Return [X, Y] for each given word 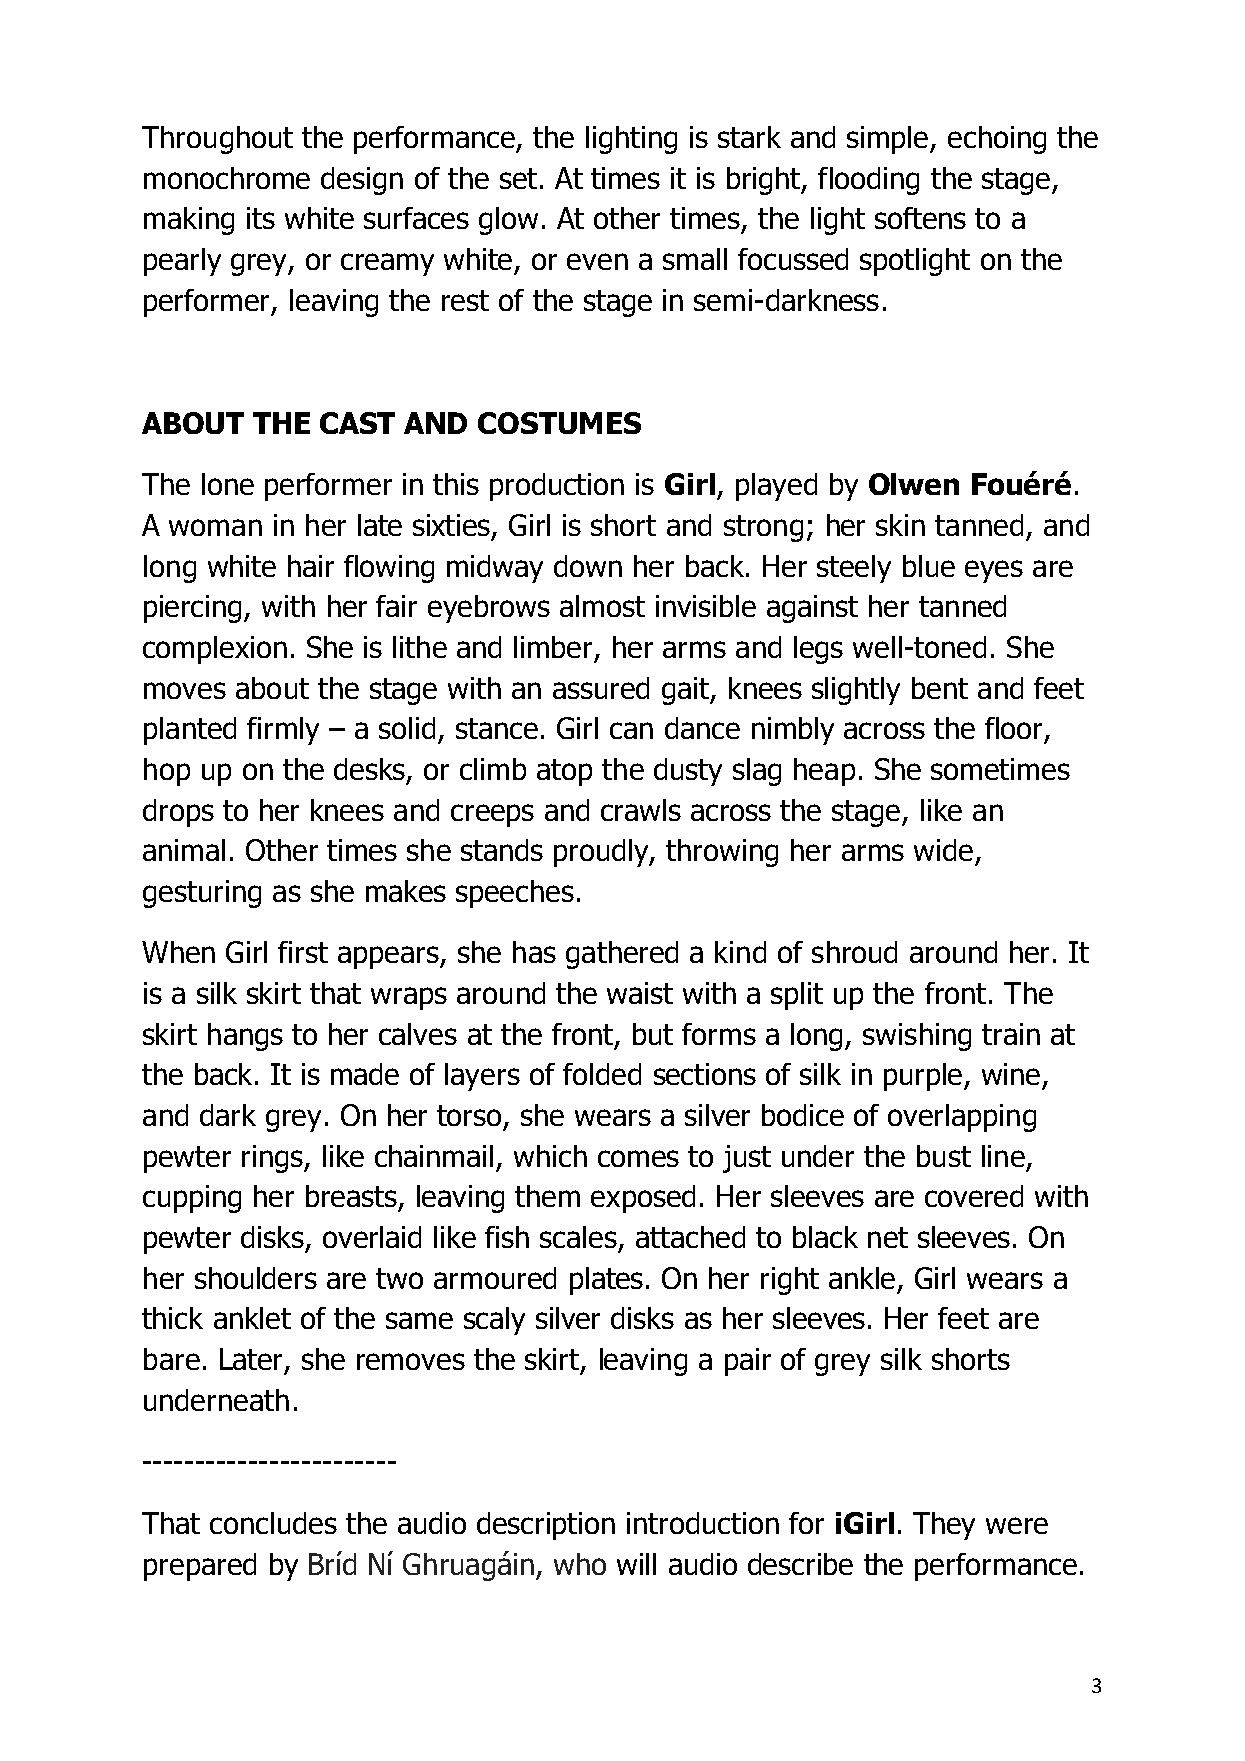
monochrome [227, 178]
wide [943, 850]
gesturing [202, 894]
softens [920, 218]
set [518, 178]
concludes [273, 1523]
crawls [641, 810]
